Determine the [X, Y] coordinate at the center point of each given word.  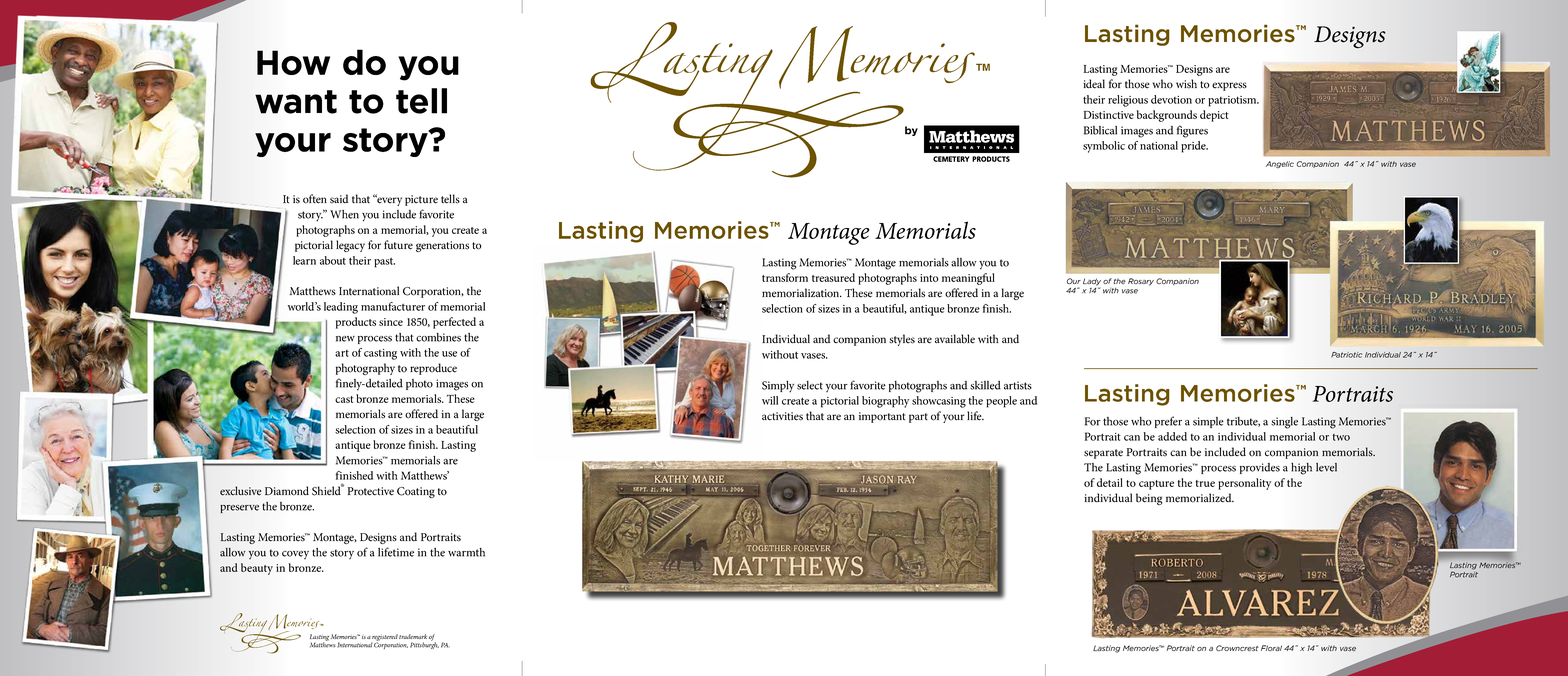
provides [1260, 468]
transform [785, 277]
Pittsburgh [424, 644]
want [296, 102]
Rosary [1141, 282]
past [384, 263]
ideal [1094, 84]
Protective [371, 491]
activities [782, 416]
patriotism [1233, 101]
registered [384, 638]
